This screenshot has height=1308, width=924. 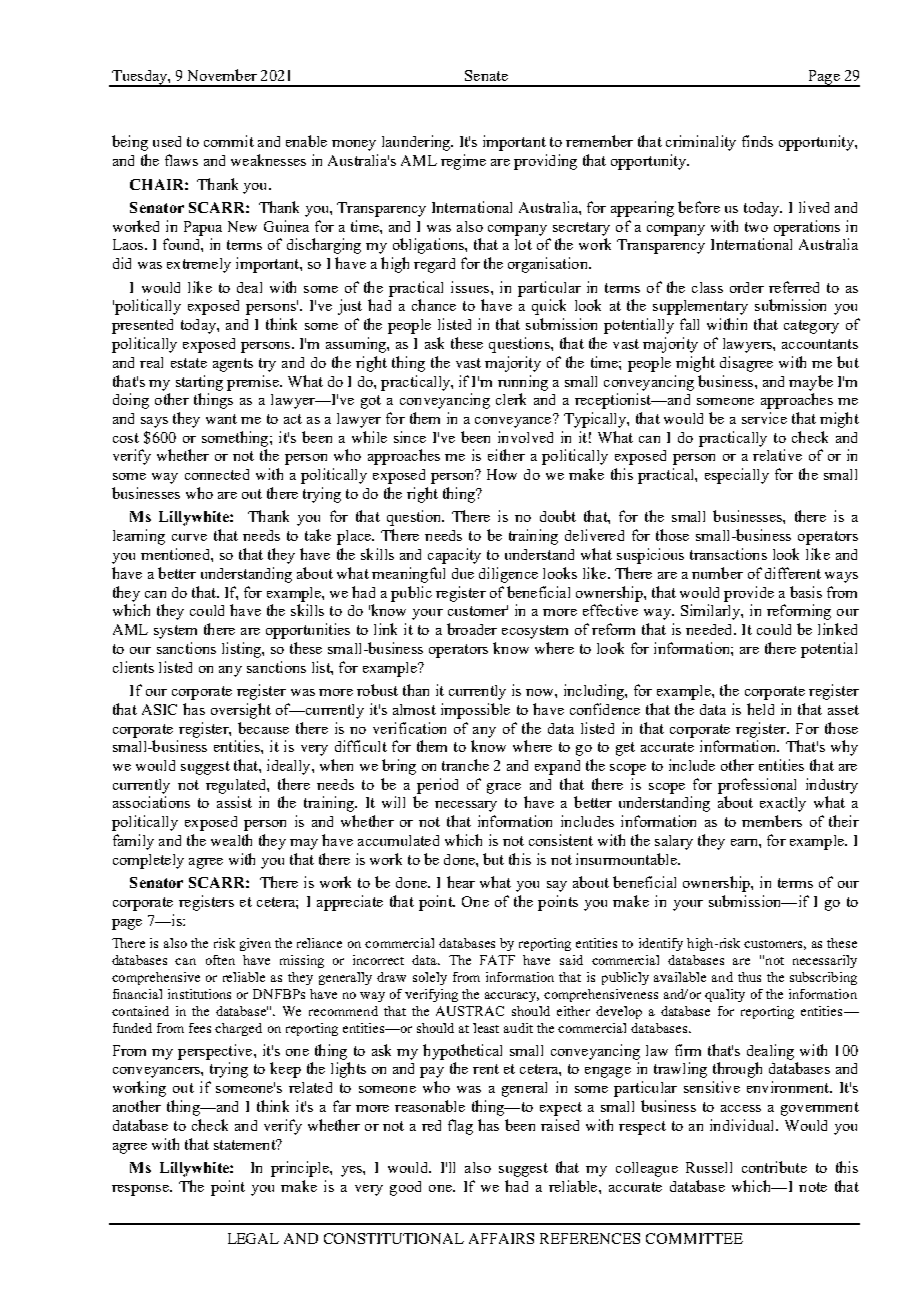 I want to click on broader, so click(x=472, y=629).
